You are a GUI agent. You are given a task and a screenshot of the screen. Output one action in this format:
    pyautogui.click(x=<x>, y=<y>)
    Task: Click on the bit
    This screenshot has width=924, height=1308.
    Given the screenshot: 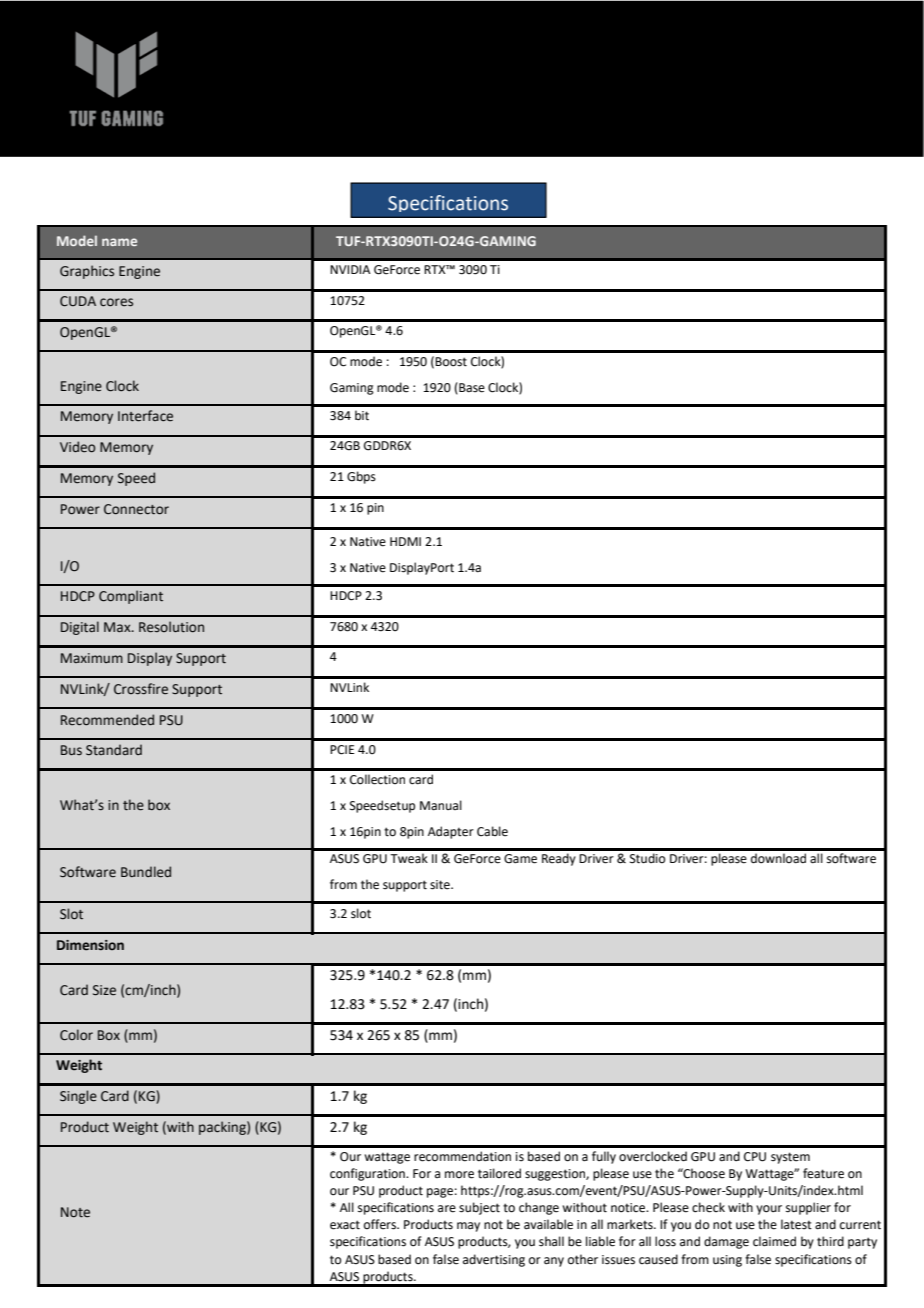 What is the action you would take?
    pyautogui.click(x=362, y=415)
